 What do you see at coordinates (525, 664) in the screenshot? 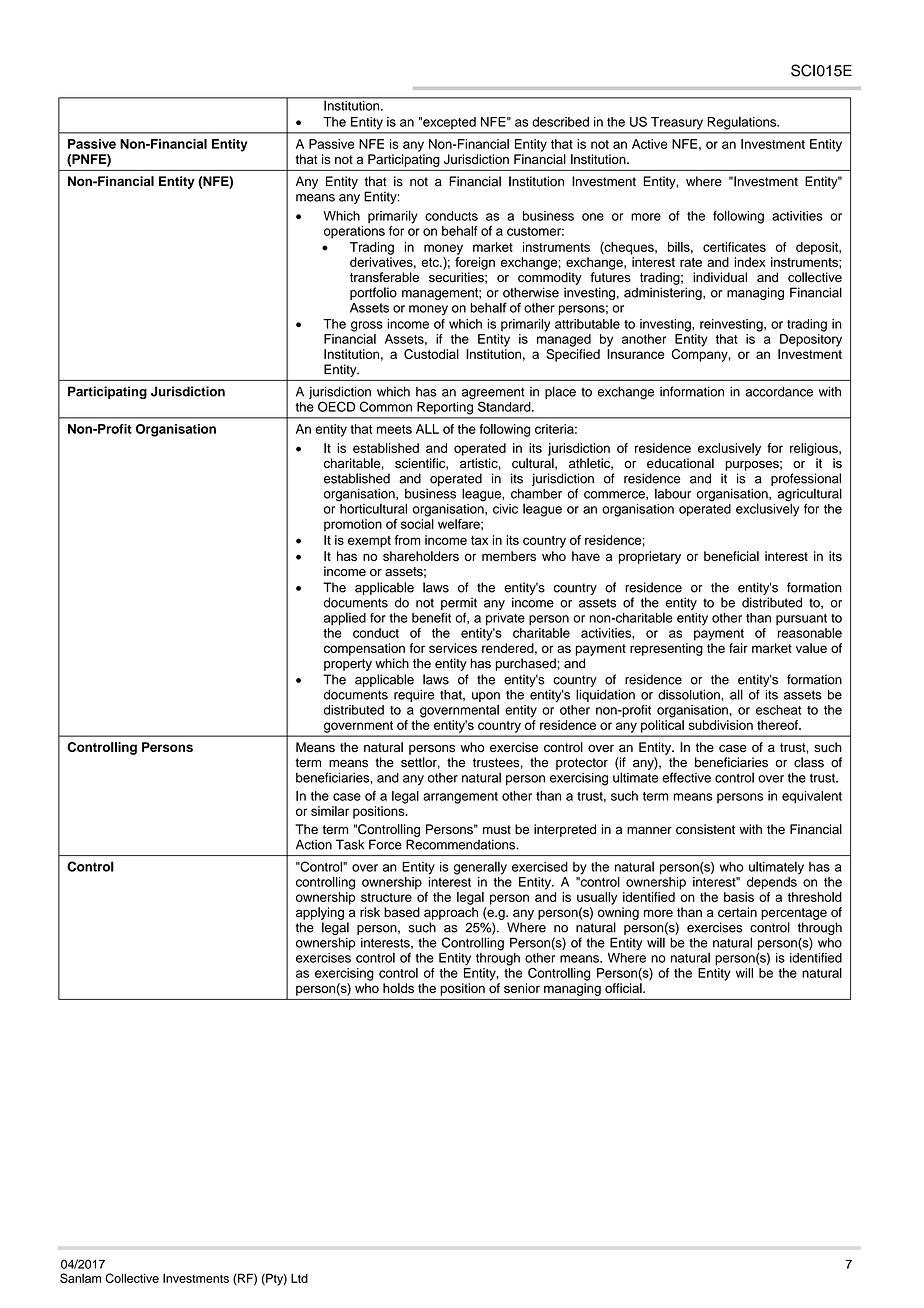
I see `purchased` at bounding box center [525, 664].
